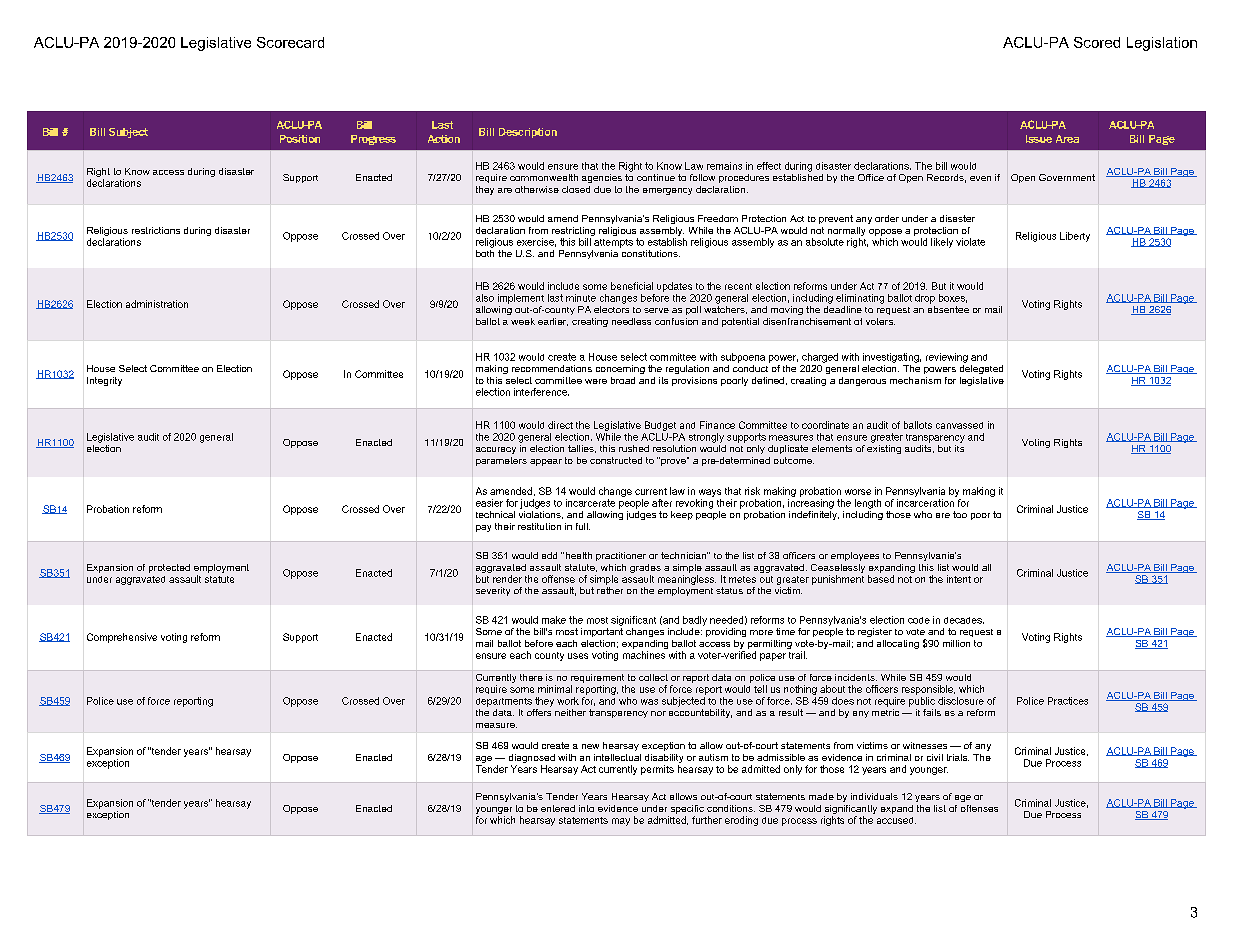 The image size is (1233, 952). I want to click on into, so click(586, 808).
